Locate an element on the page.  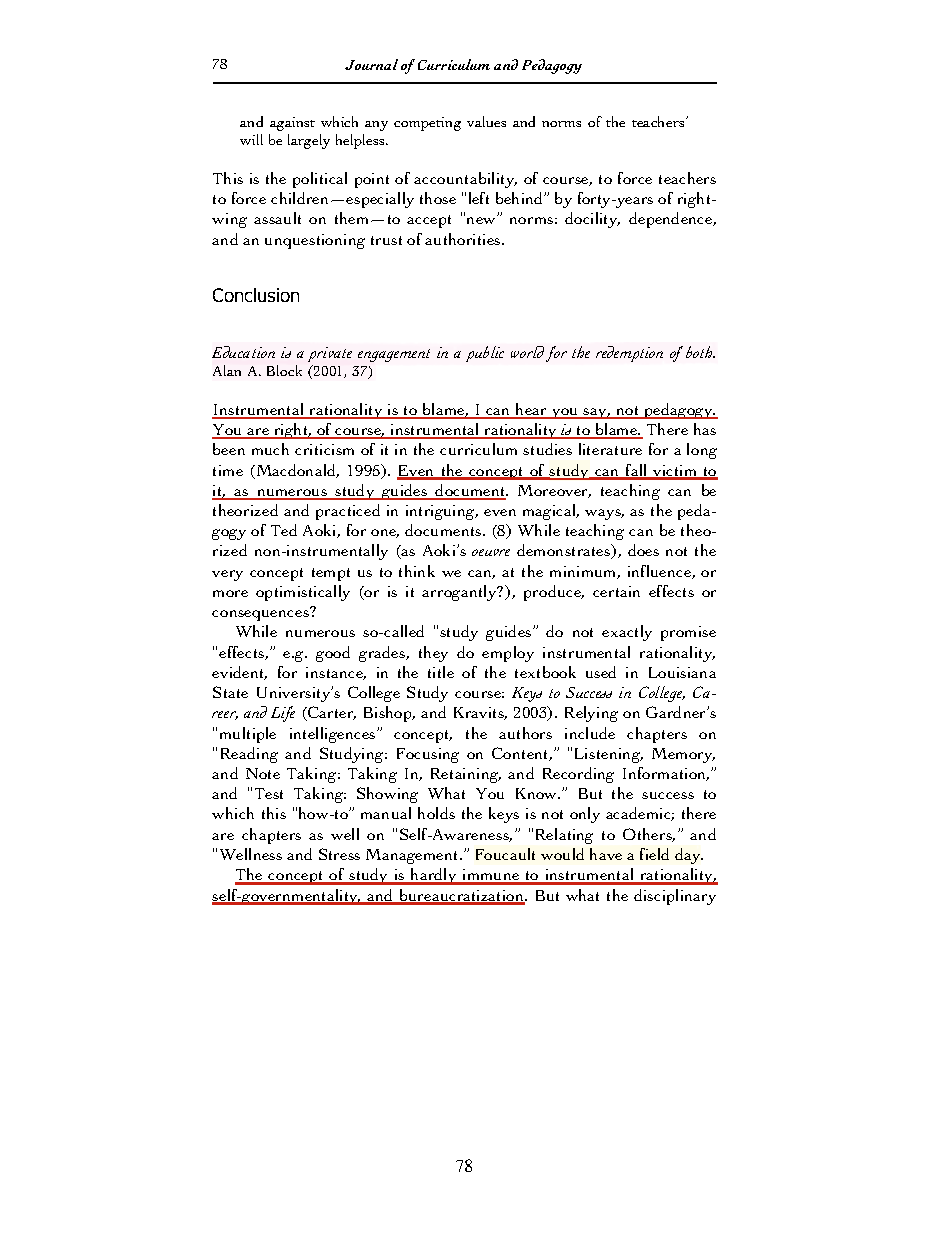
consequences is located at coordinates (260, 615).
